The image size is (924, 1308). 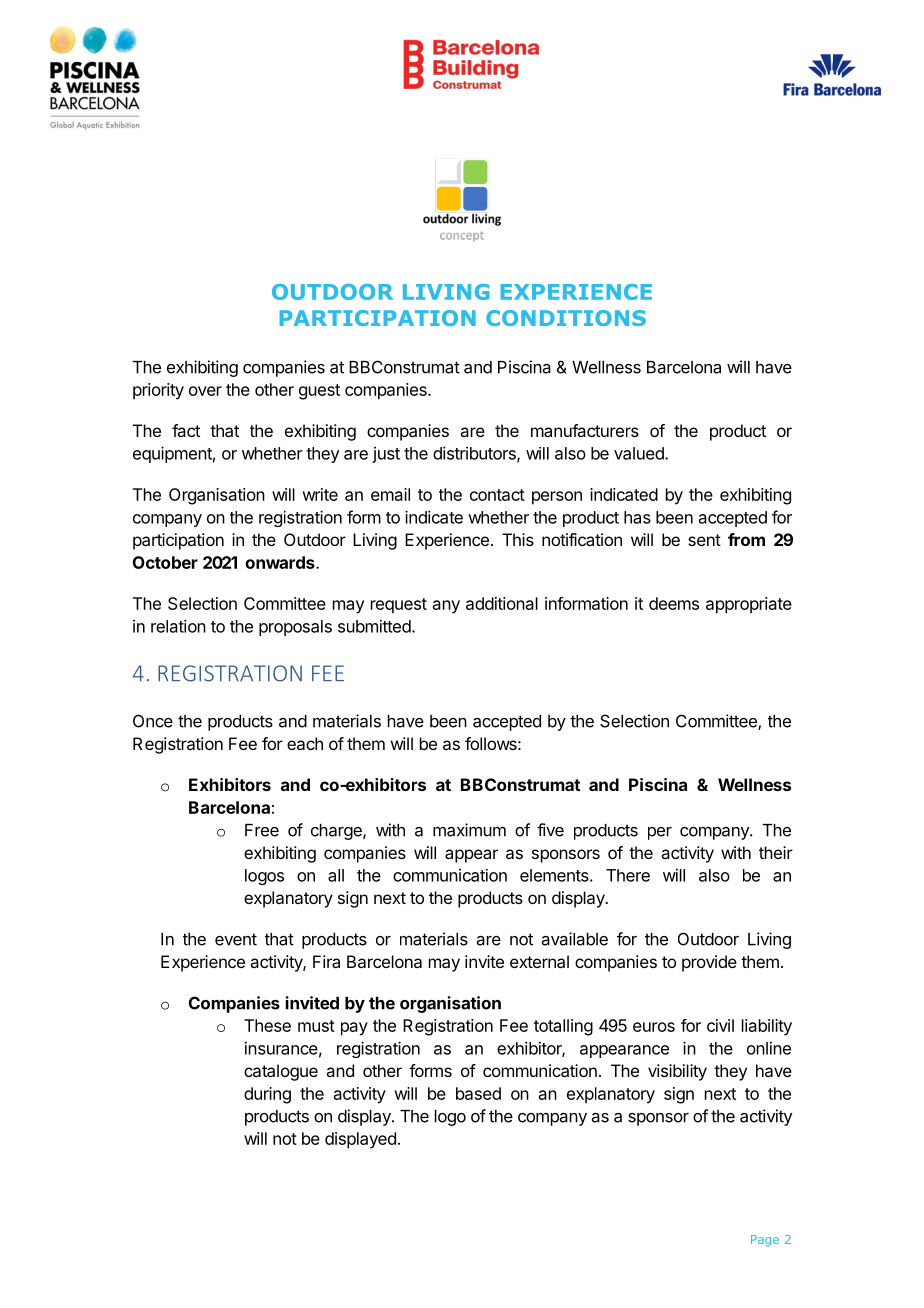 What do you see at coordinates (640, 453) in the image?
I see `valued` at bounding box center [640, 453].
